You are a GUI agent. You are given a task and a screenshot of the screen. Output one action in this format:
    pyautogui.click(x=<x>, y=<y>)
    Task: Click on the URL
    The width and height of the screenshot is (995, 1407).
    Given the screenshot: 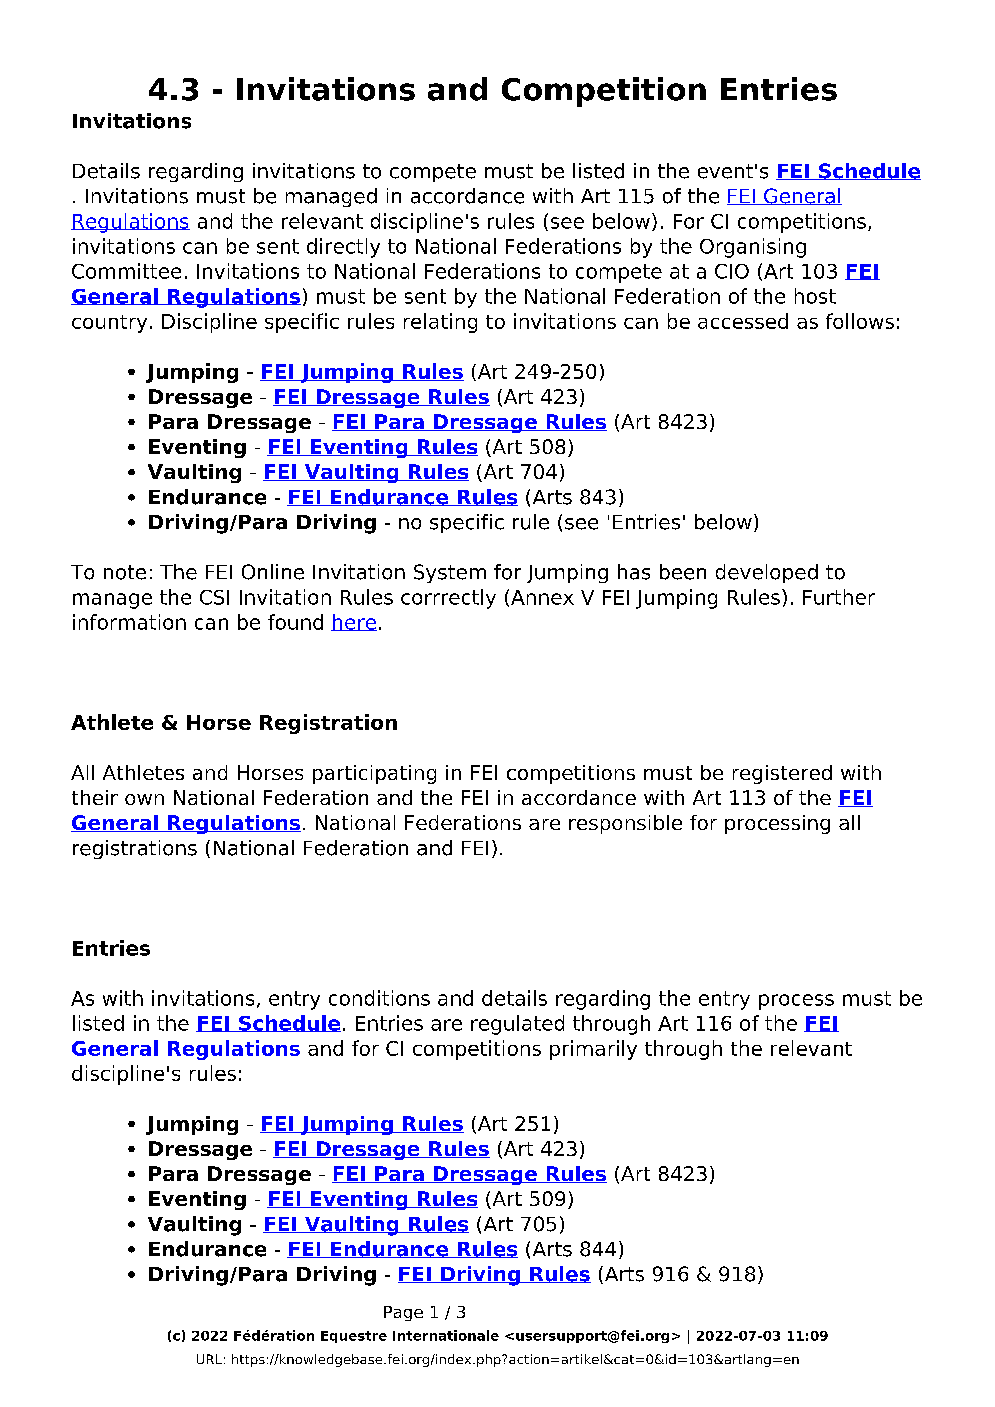 What is the action you would take?
    pyautogui.click(x=209, y=1359)
